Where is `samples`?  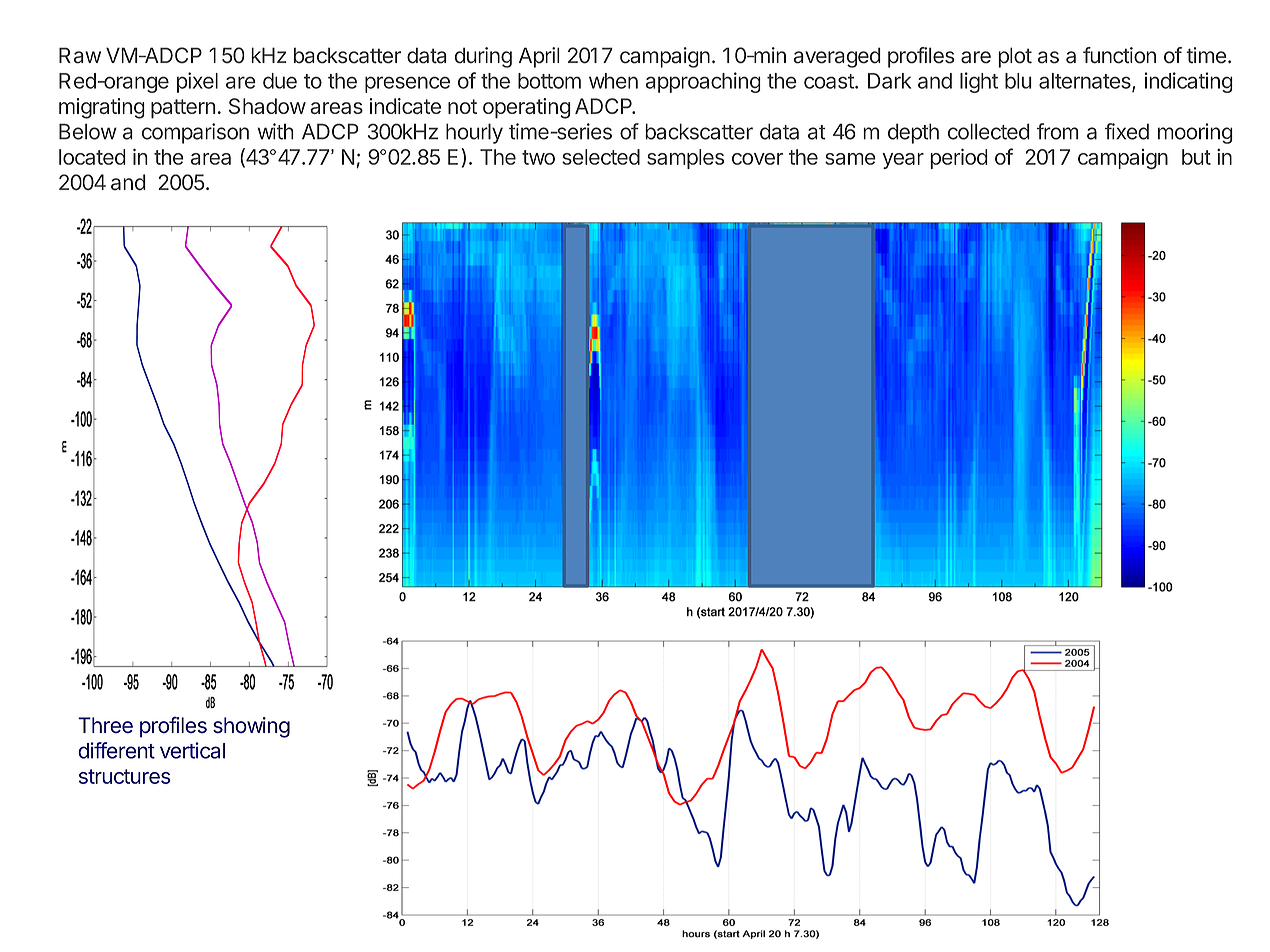 samples is located at coordinates (686, 159).
